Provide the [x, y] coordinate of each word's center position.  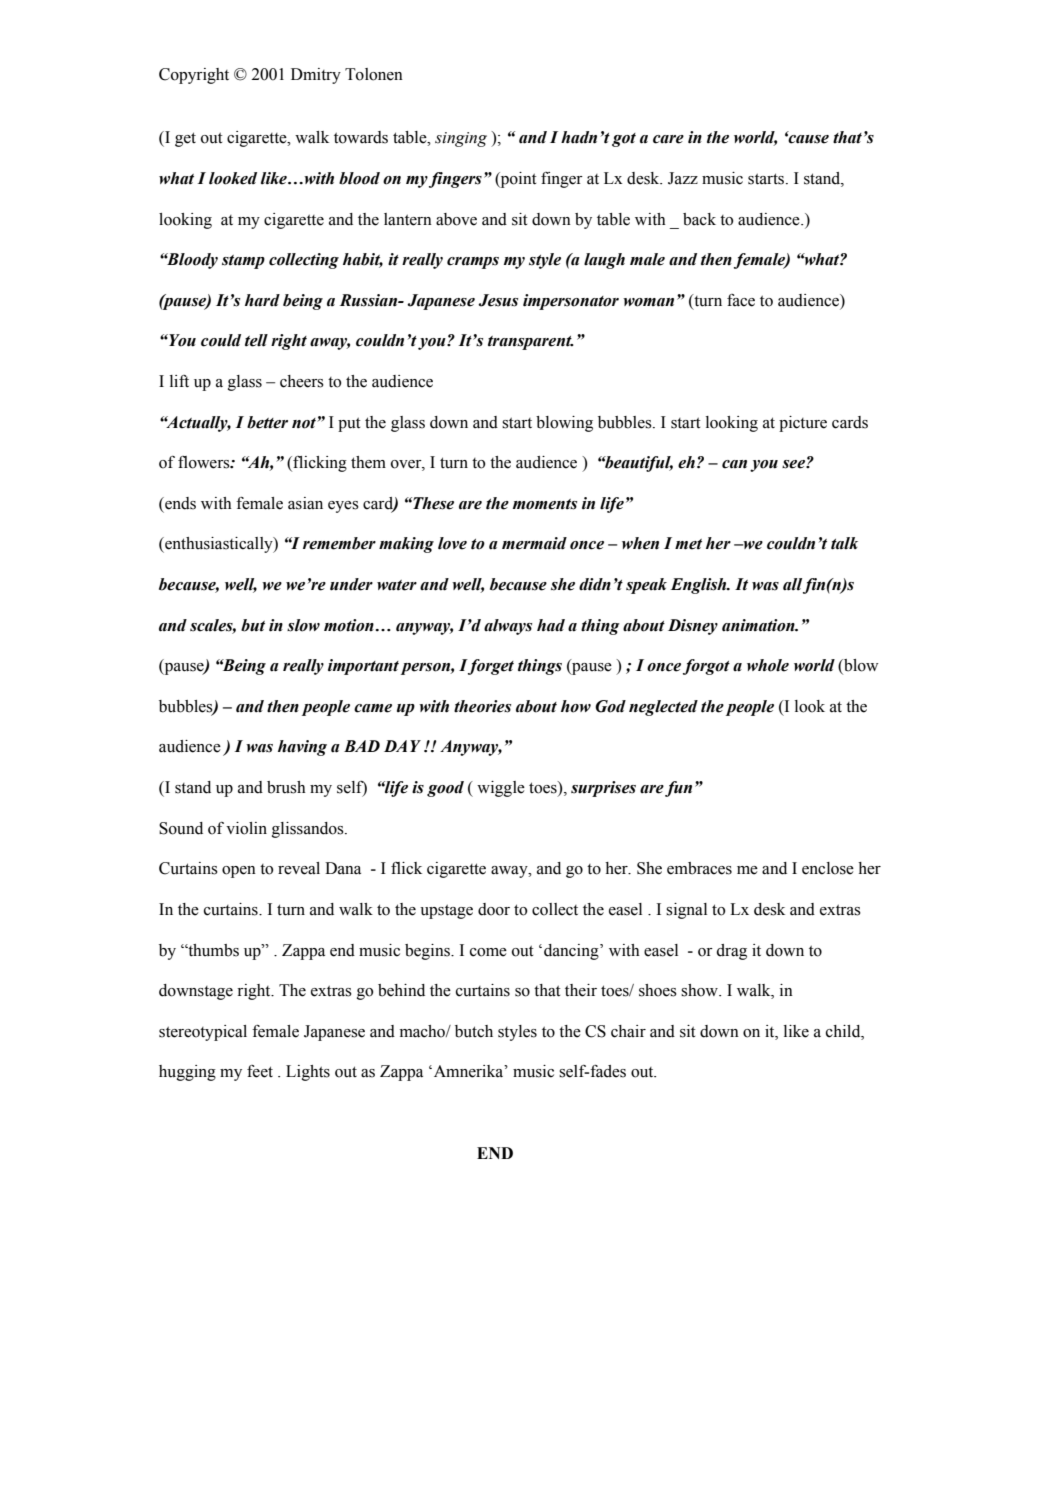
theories [482, 706]
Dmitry [316, 76]
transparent [531, 343]
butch [474, 1031]
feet [260, 1071]
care [668, 139]
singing [461, 139]
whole [768, 665]
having [302, 748]
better [267, 422]
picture [803, 424]
